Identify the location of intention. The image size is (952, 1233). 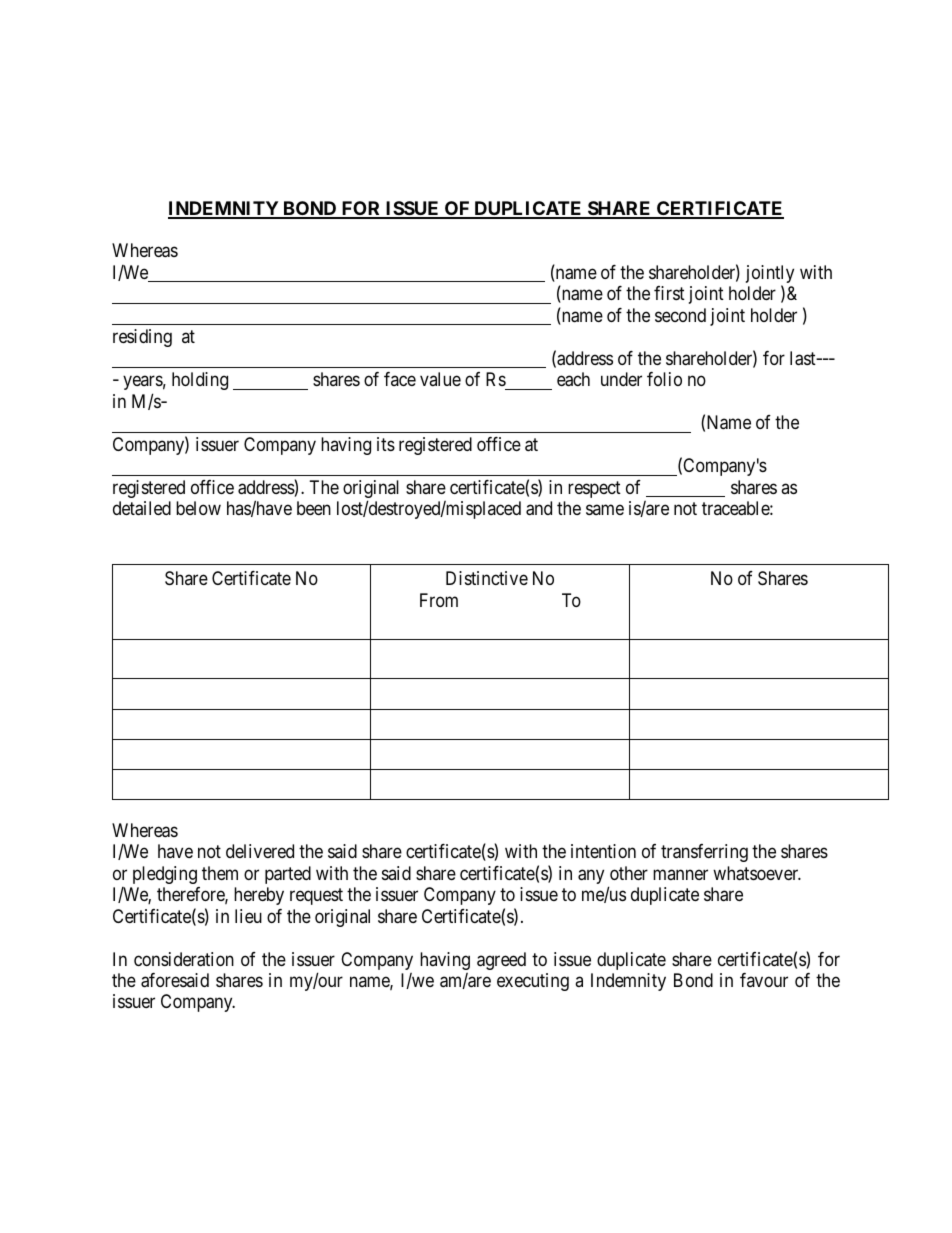
(603, 851).
